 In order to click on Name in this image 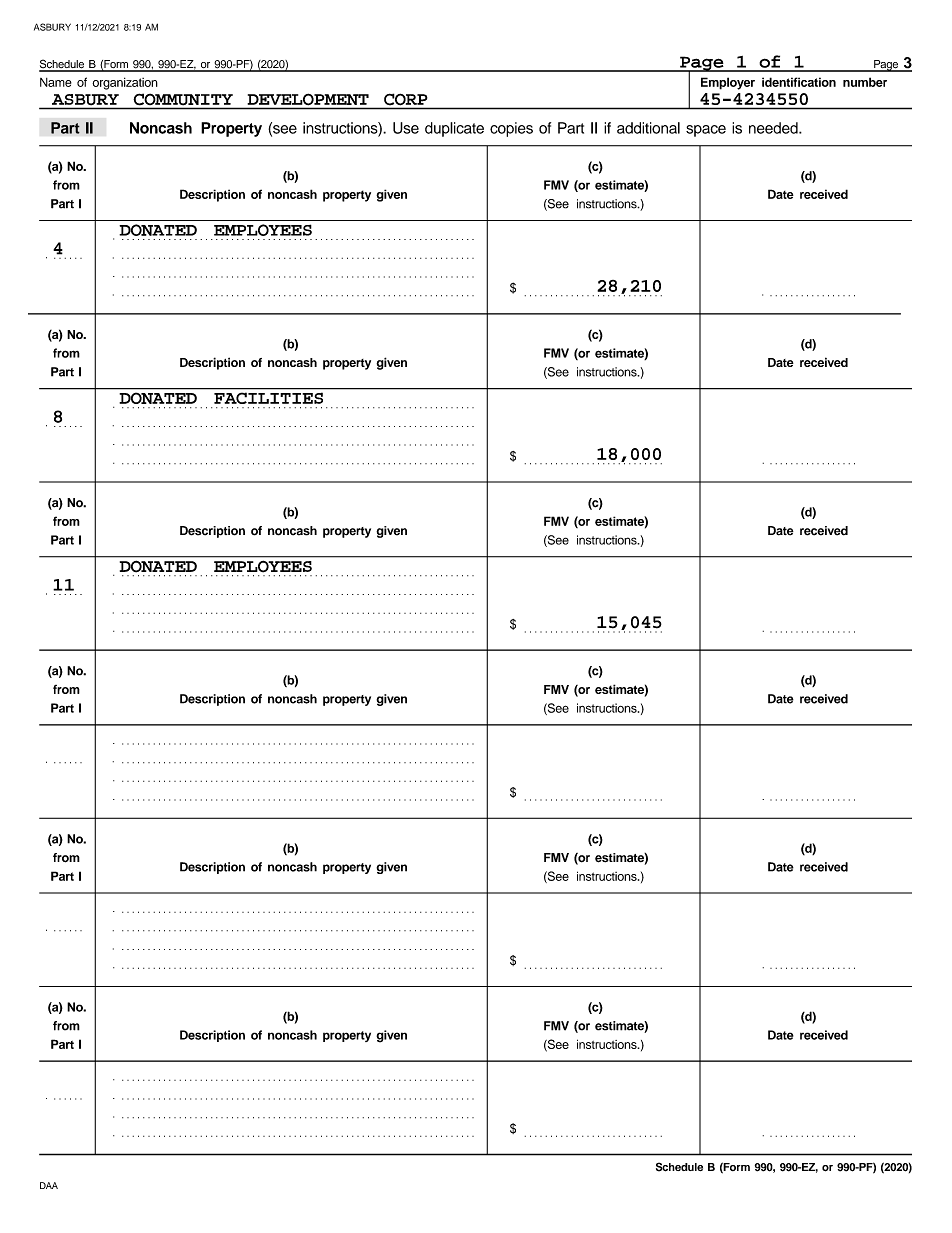, I will do `click(56, 82)`.
